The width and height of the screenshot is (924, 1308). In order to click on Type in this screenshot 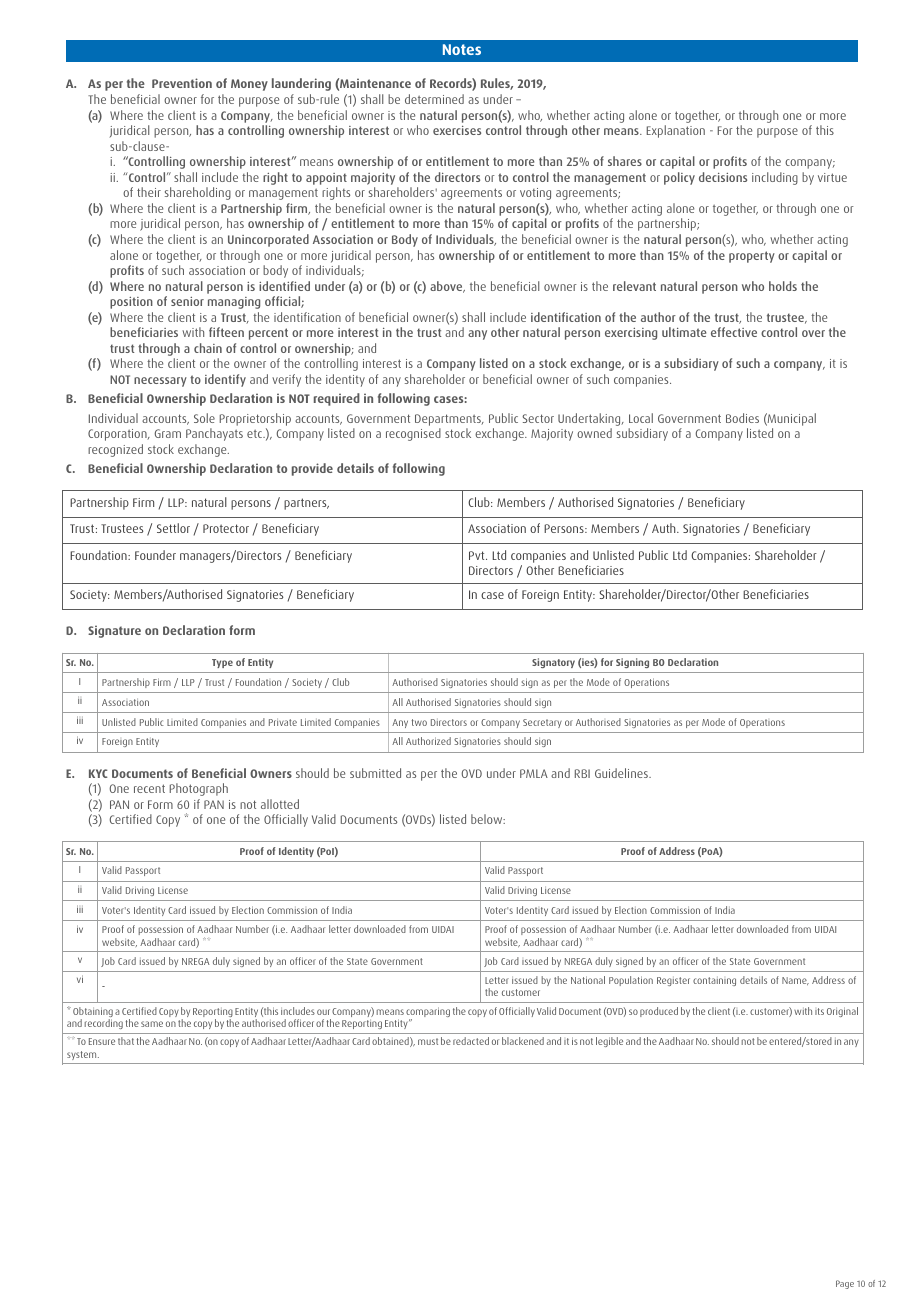, I will do `click(222, 663)`.
